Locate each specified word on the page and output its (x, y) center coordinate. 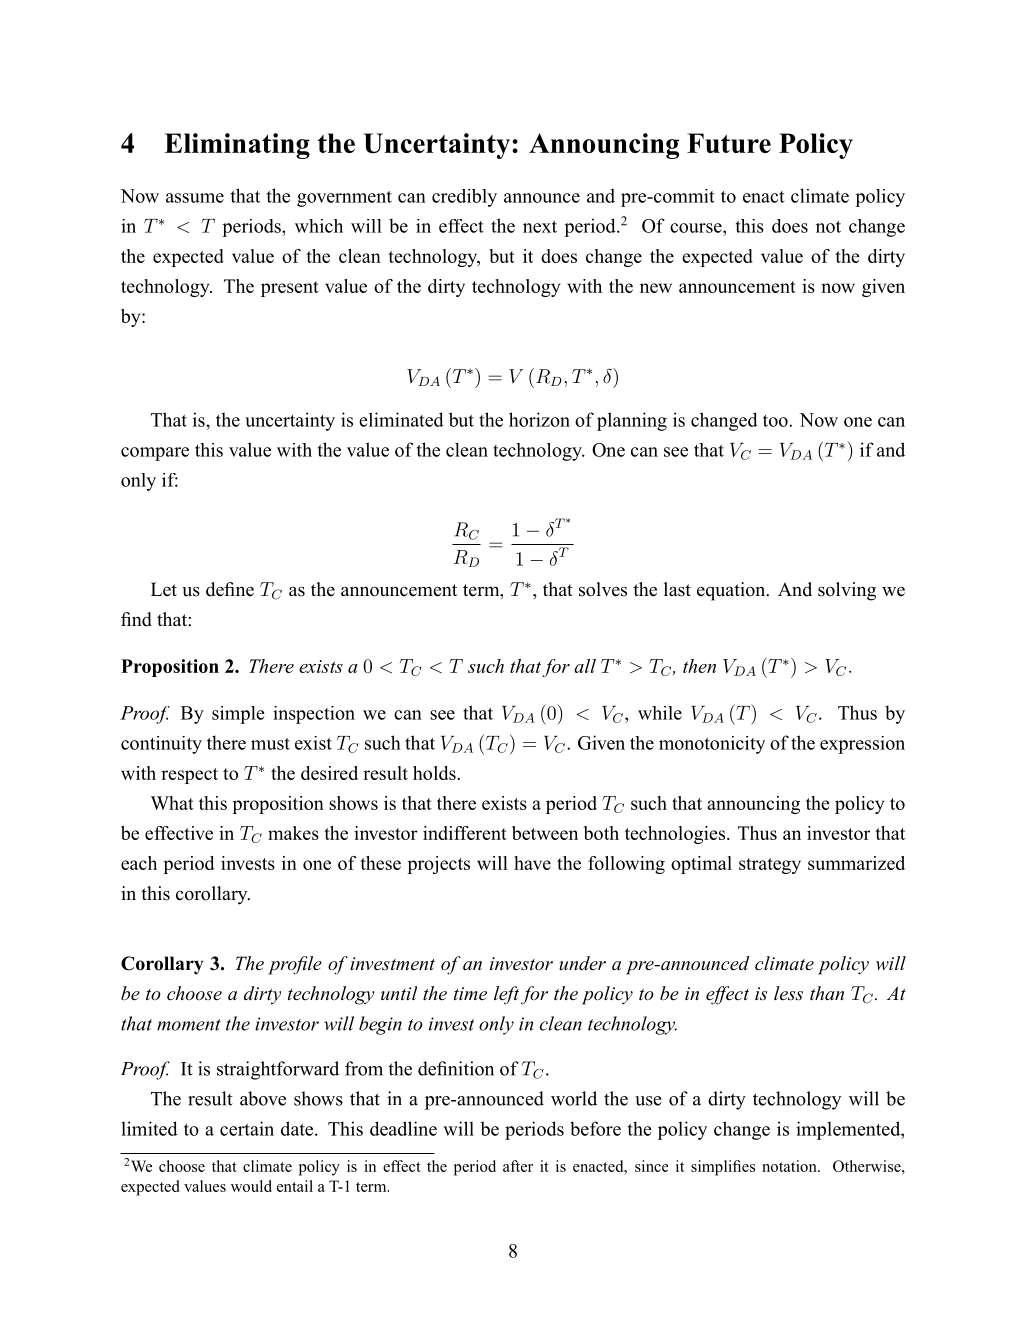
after (518, 1166)
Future (729, 143)
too (776, 421)
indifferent (465, 833)
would (251, 1186)
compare (155, 454)
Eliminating (237, 146)
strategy (770, 866)
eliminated (401, 419)
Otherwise (868, 1166)
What (172, 803)
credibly (464, 198)
